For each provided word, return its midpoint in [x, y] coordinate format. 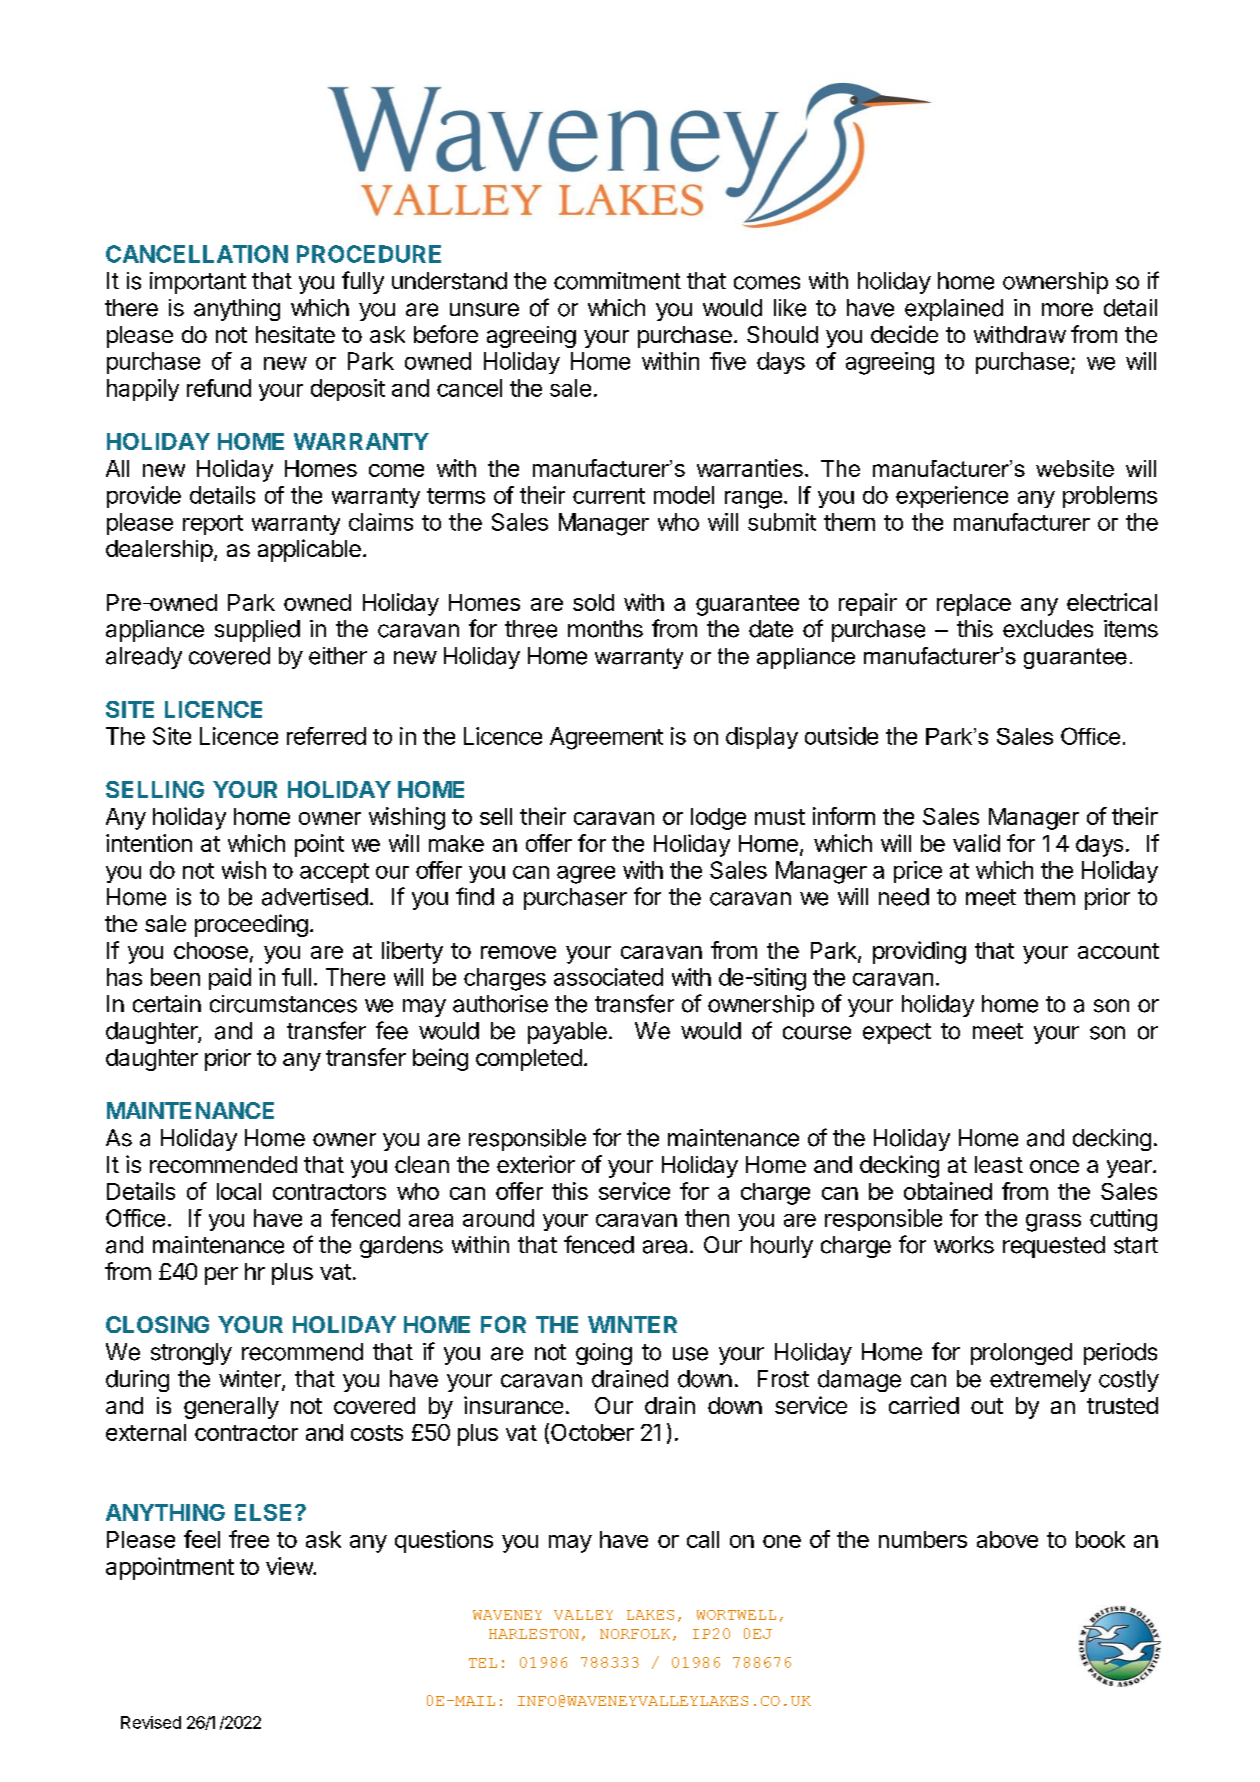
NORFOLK [635, 1634]
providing [919, 952]
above [1007, 1539]
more [1067, 310]
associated [608, 977]
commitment [617, 281]
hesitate [295, 334]
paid [230, 979]
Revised [151, 1722]
